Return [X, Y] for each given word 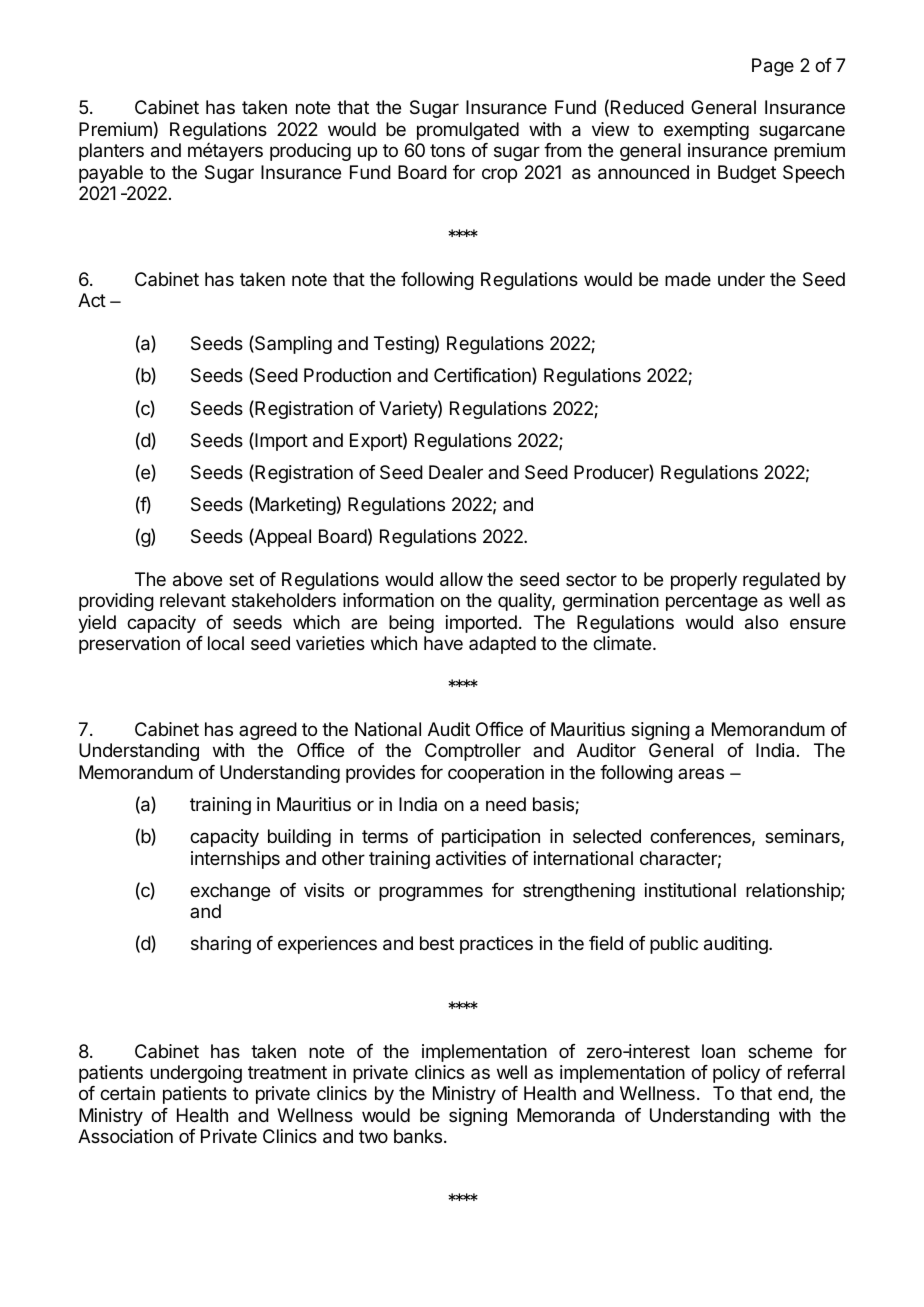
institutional [690, 890]
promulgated [468, 131]
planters [111, 152]
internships [235, 860]
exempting [706, 131]
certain [127, 1093]
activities [471, 858]
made [688, 279]
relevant [193, 600]
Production [347, 375]
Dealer [456, 472]
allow [461, 579]
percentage [712, 602]
